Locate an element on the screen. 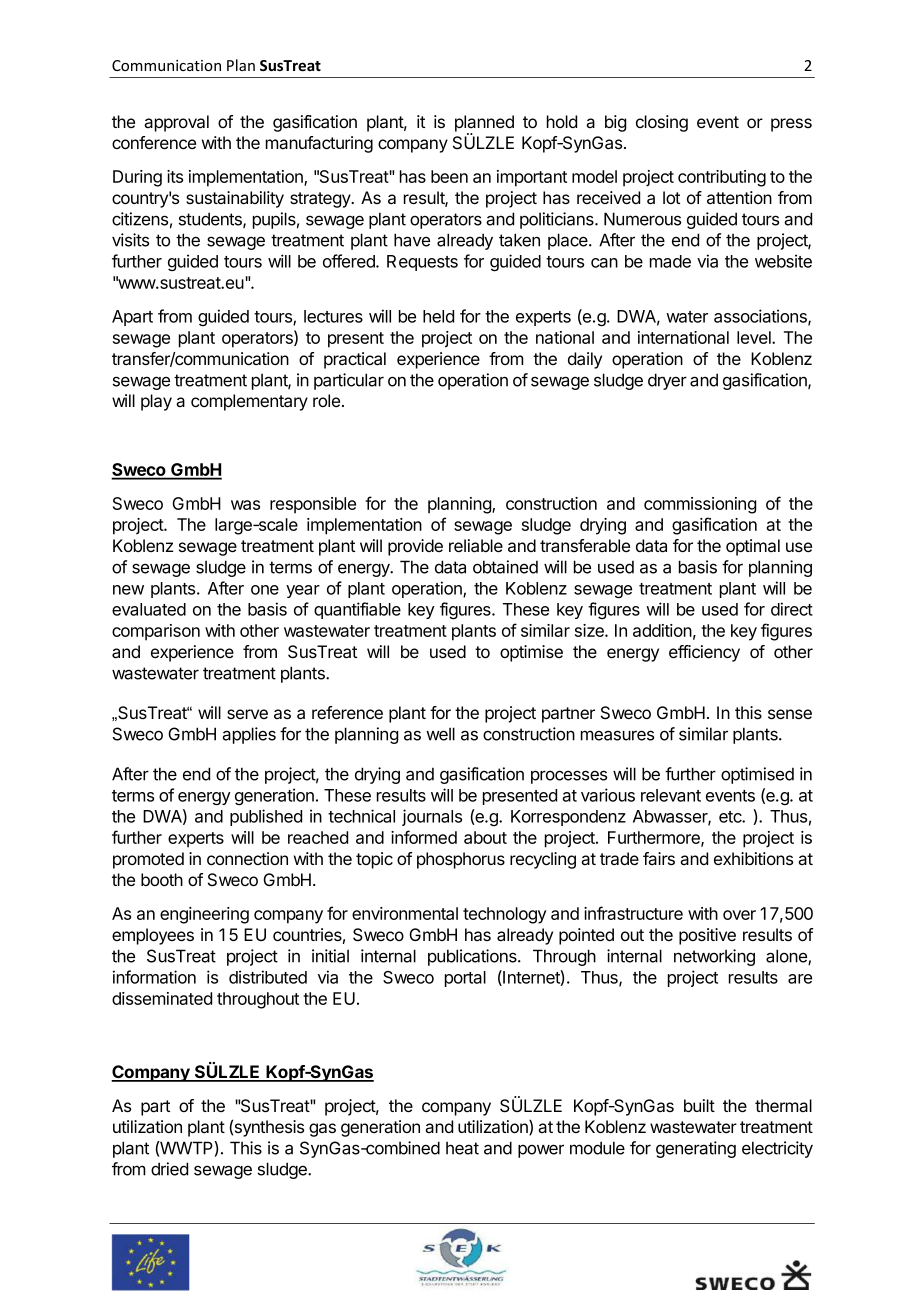 The width and height of the screenshot is (924, 1308). approval is located at coordinates (176, 123).
